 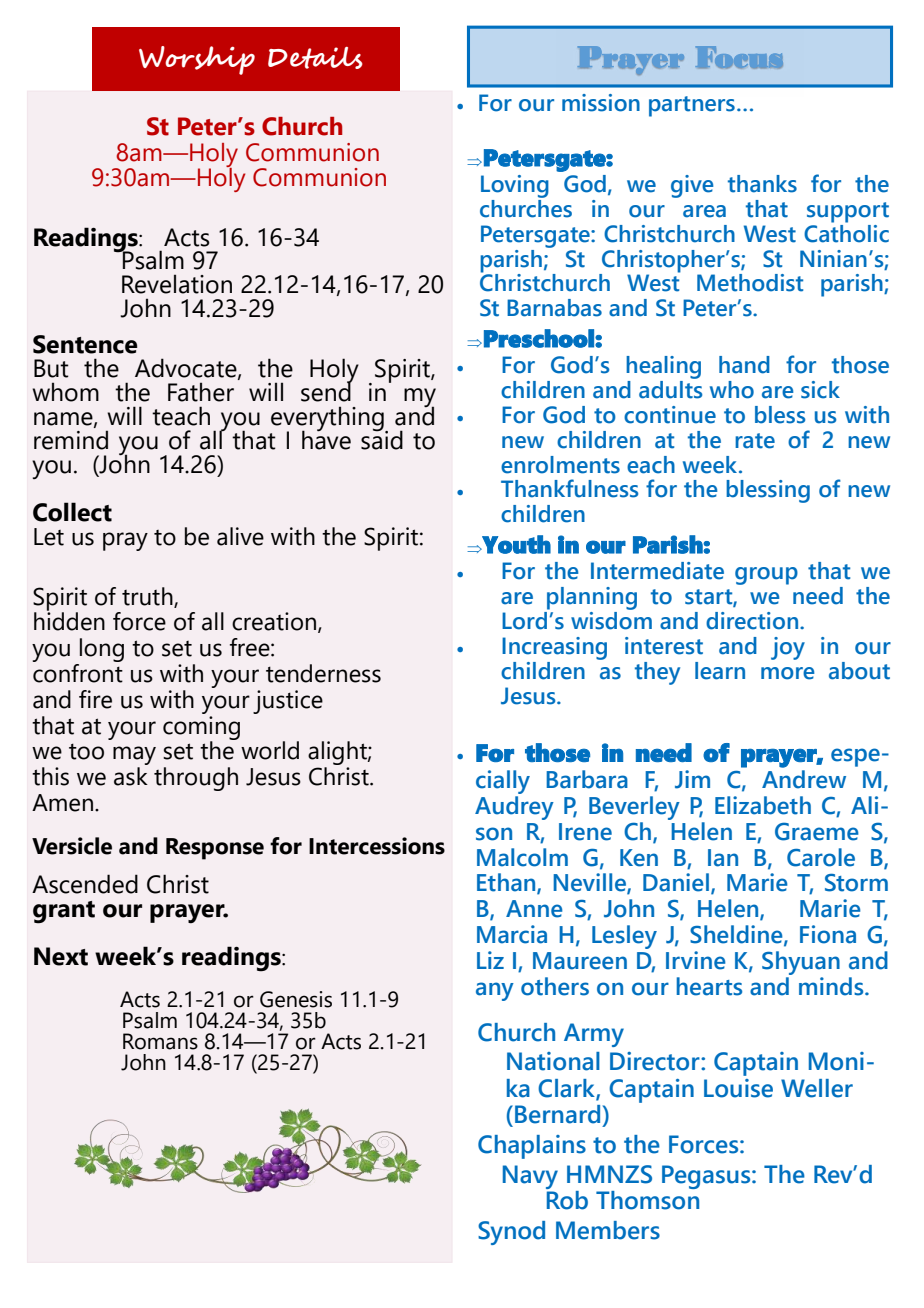 I want to click on Focus, so click(x=739, y=57).
